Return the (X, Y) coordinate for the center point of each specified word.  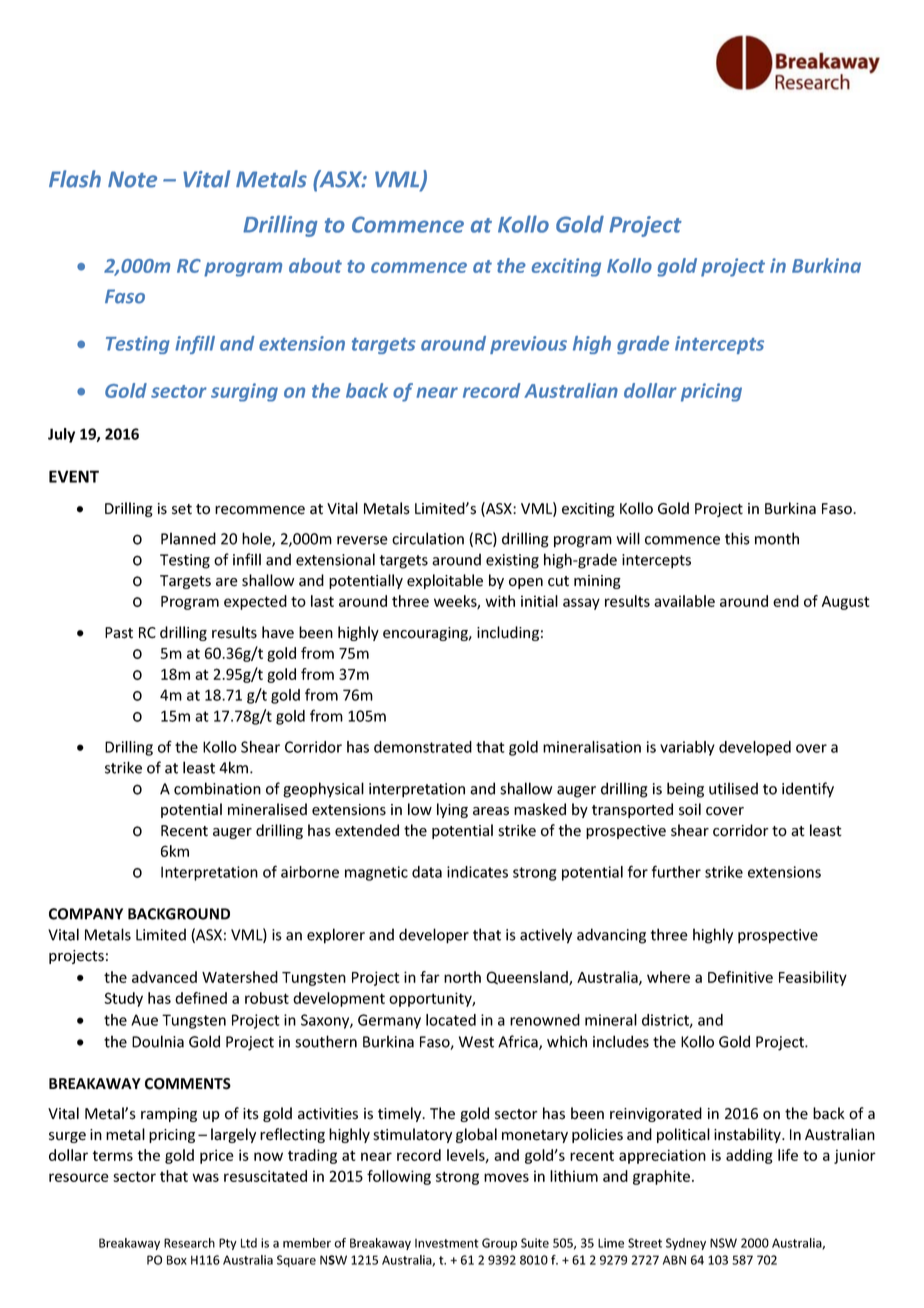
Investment (447, 1243)
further (676, 871)
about (315, 265)
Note (132, 179)
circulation (428, 538)
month (777, 538)
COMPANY (86, 914)
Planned (188, 538)
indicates (477, 872)
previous (528, 345)
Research (189, 1243)
